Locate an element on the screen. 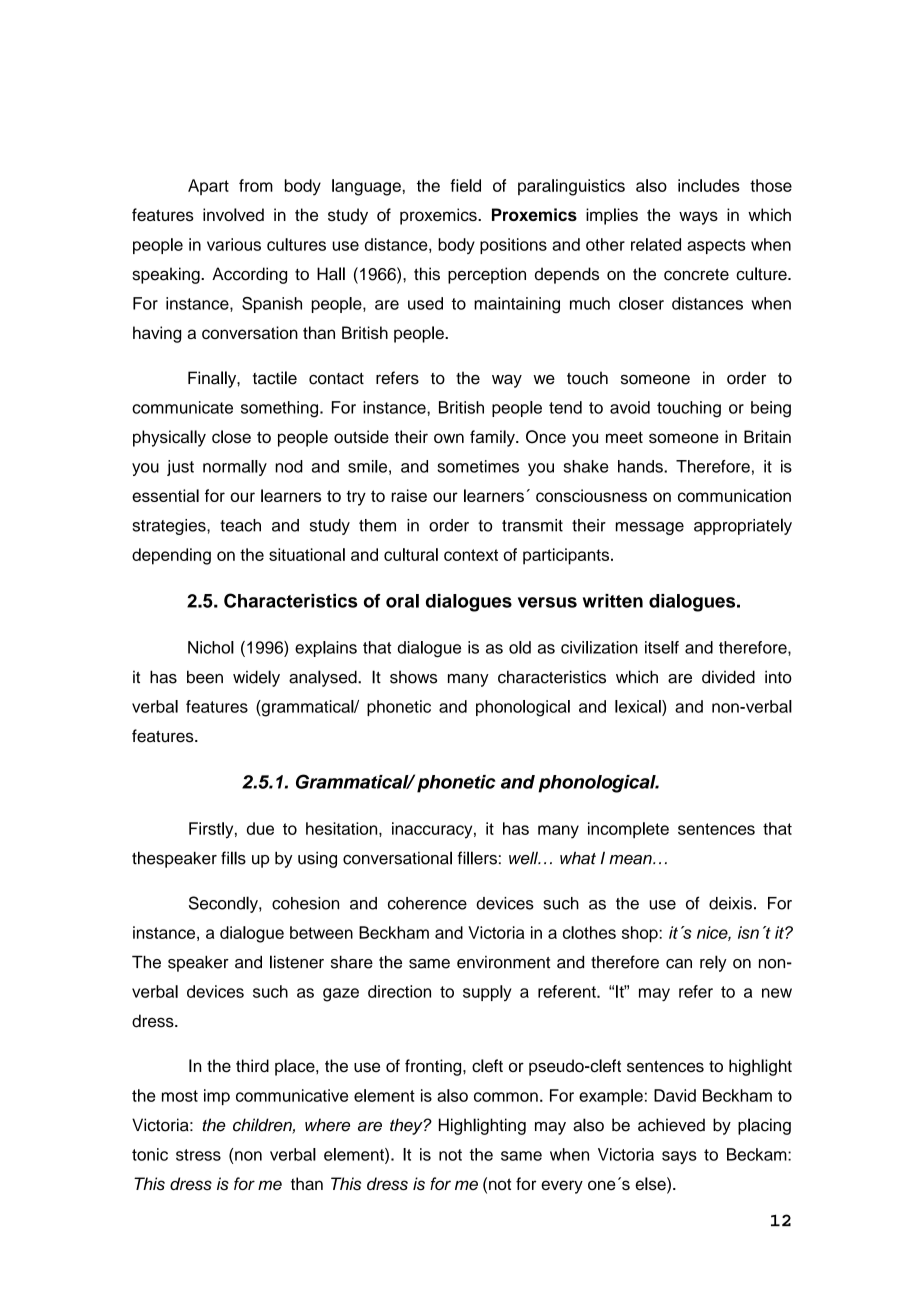 The height and width of the screenshot is (1308, 924). field is located at coordinates (465, 185).
